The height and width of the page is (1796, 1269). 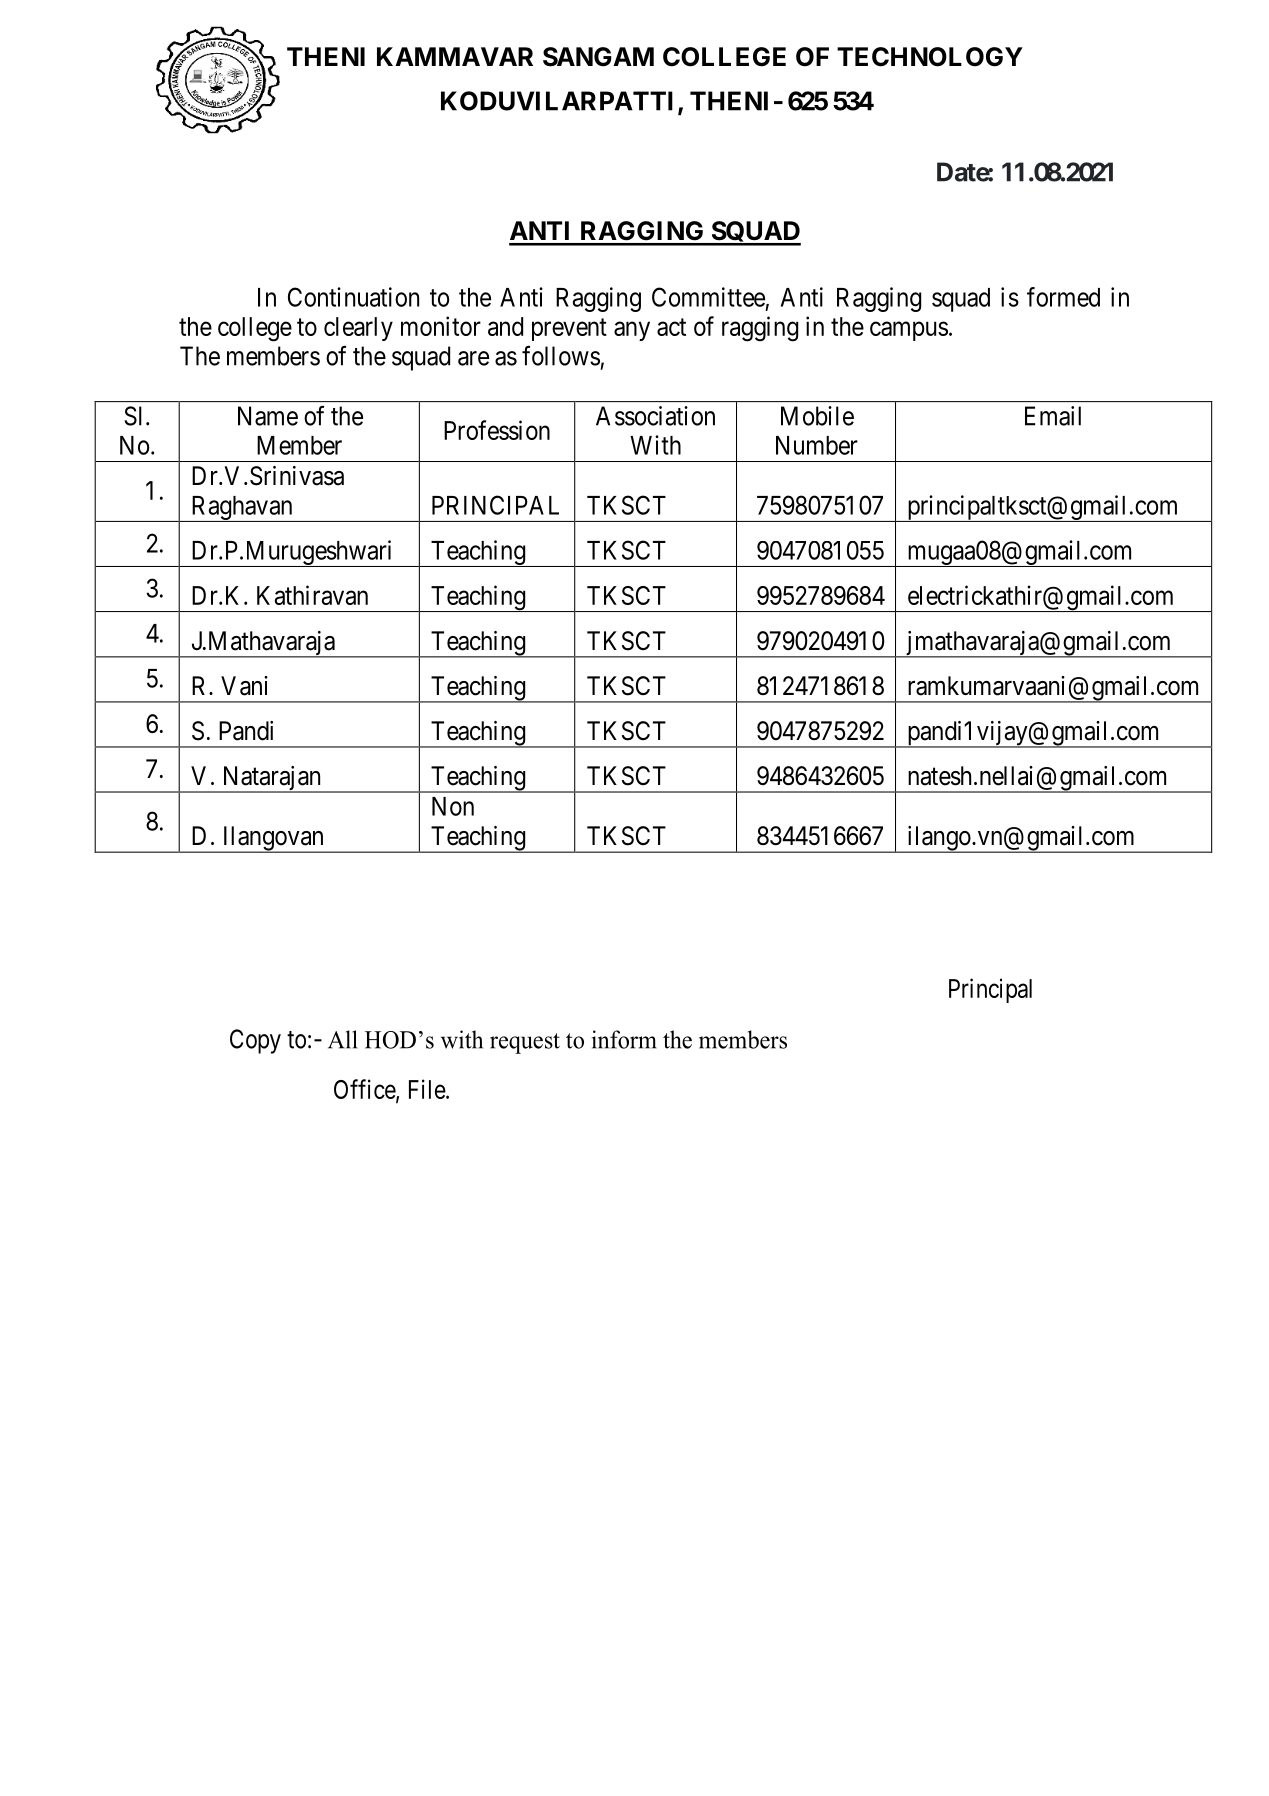 I want to click on TECHNOLOGY, so click(x=930, y=57).
